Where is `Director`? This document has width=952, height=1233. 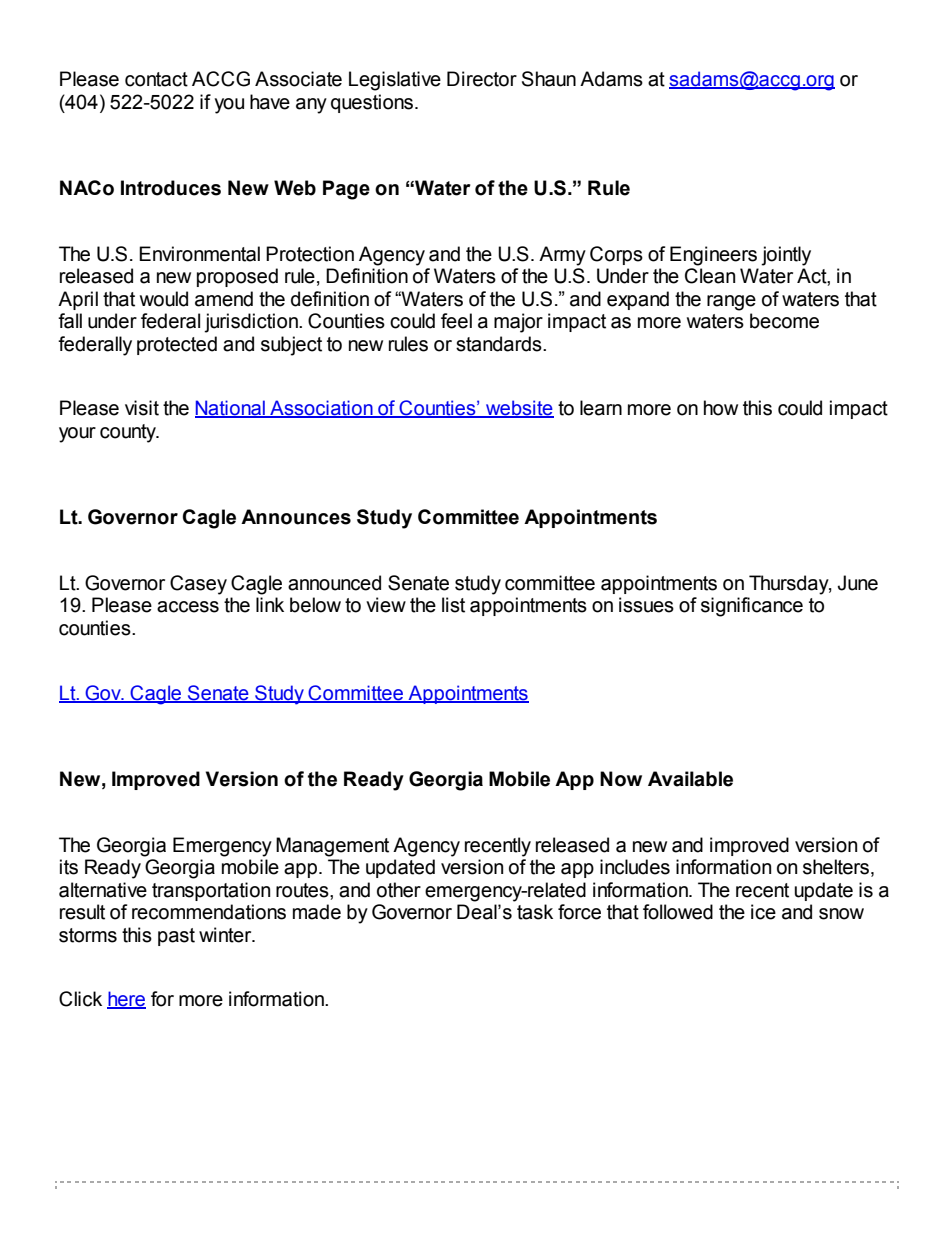
Director is located at coordinates (482, 79).
